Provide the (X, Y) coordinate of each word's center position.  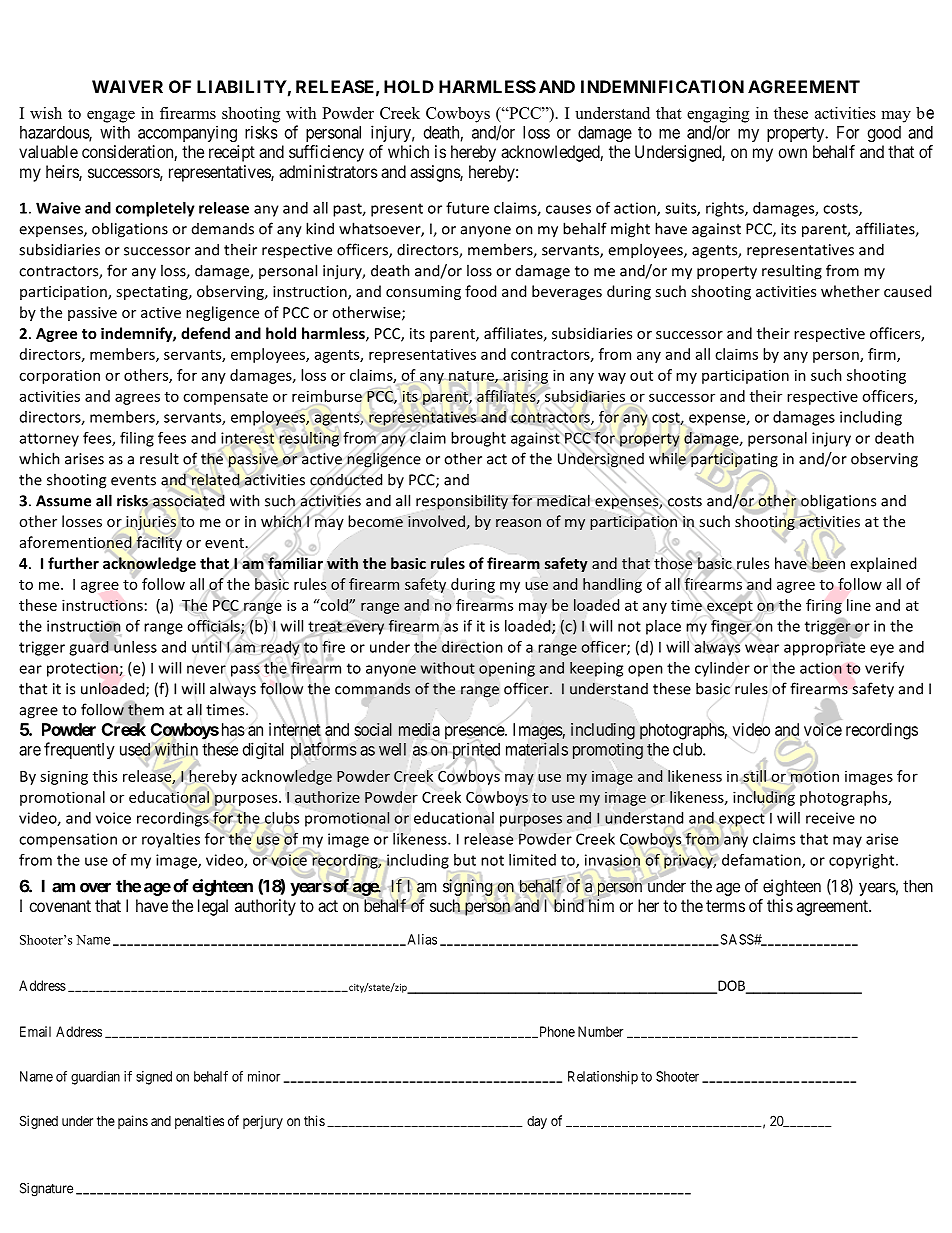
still (754, 776)
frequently (79, 750)
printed (476, 752)
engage (111, 117)
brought (478, 439)
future (467, 208)
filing (137, 439)
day (537, 1122)
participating (734, 460)
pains (133, 1122)
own (793, 153)
